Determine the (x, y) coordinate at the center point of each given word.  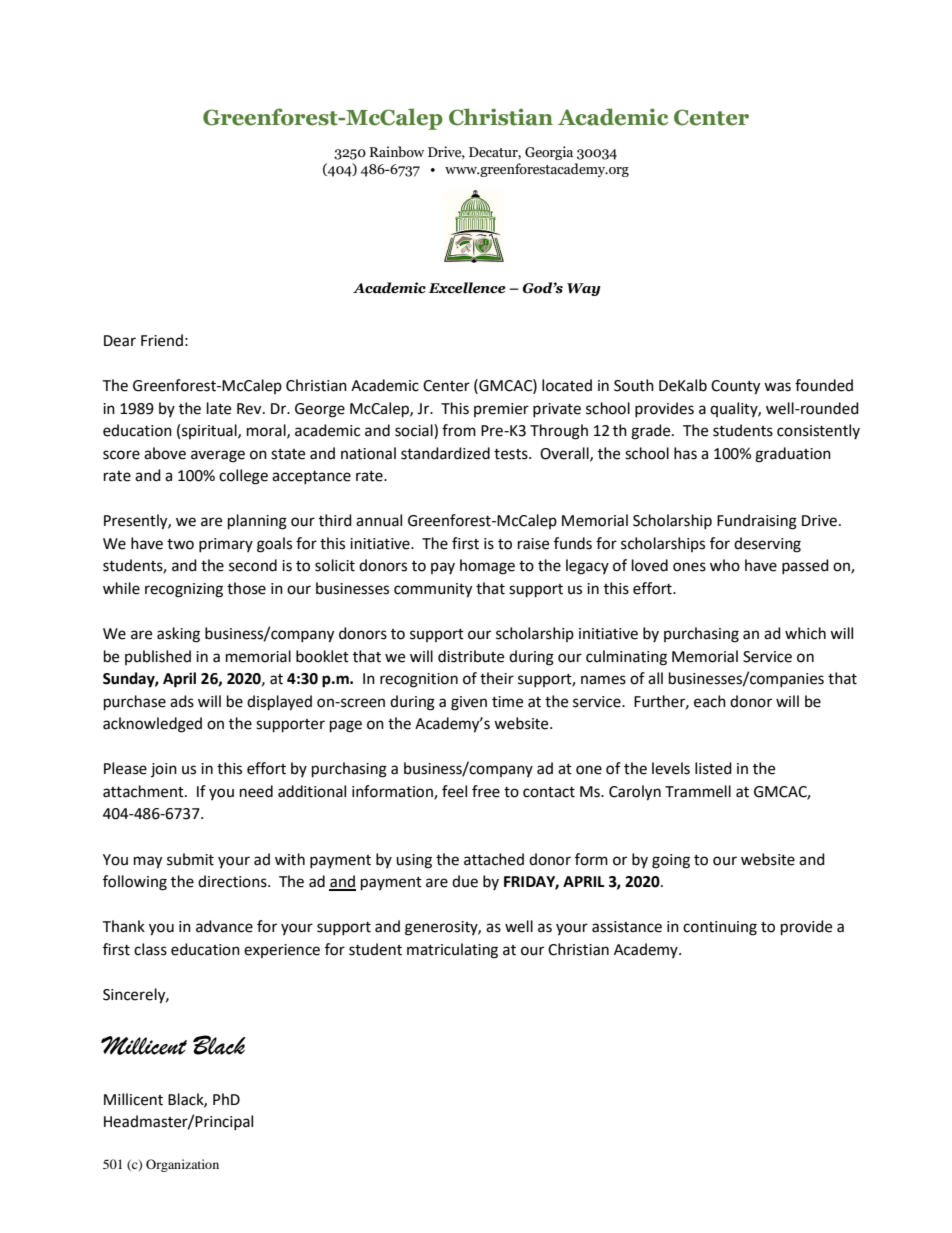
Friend (162, 340)
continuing (720, 928)
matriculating (452, 951)
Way (584, 289)
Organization (182, 1165)
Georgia (549, 153)
